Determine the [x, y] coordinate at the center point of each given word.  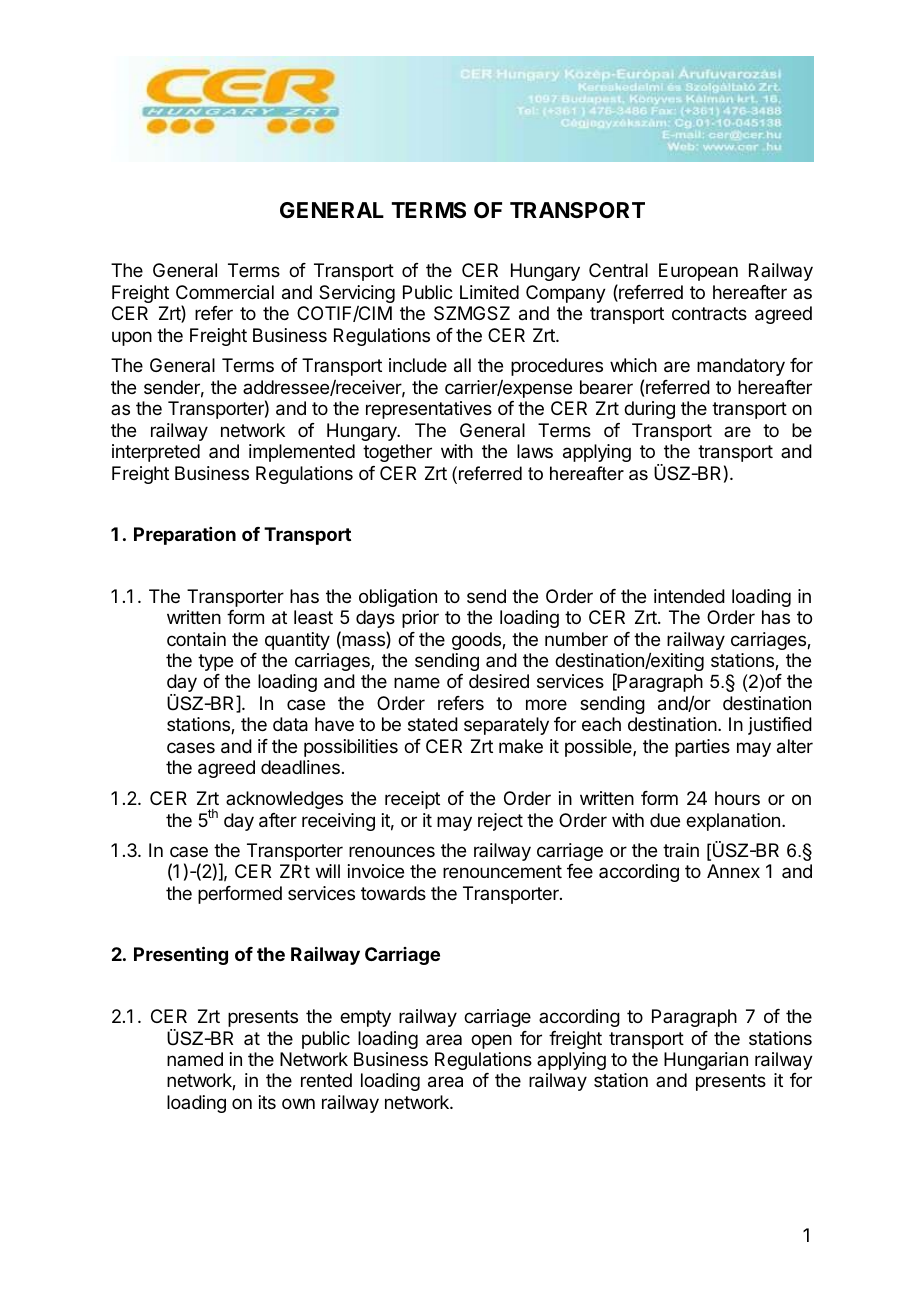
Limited [489, 292]
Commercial [225, 292]
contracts [709, 313]
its [267, 1102]
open [491, 1041]
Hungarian [706, 1061]
